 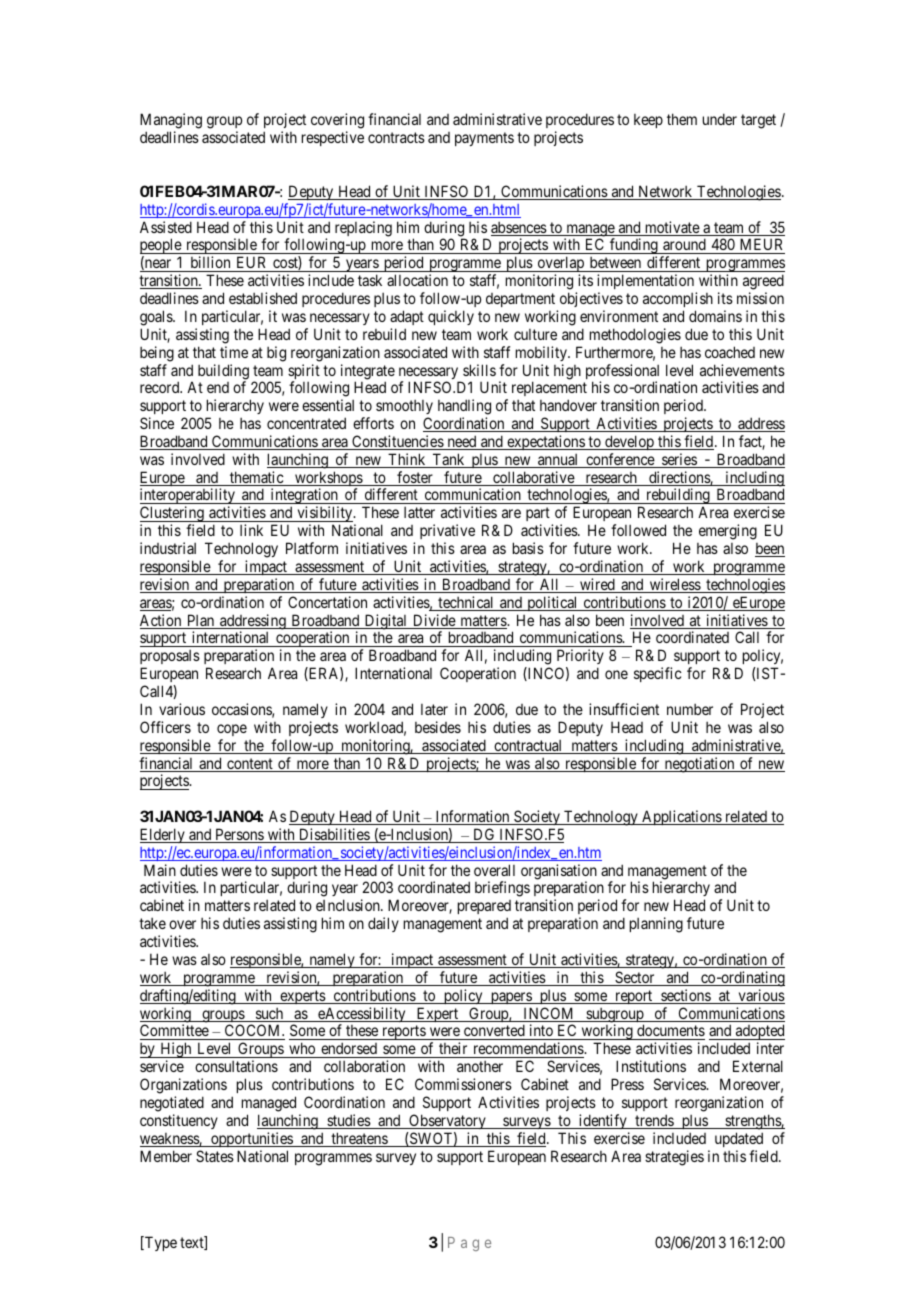 What do you see at coordinates (685, 996) in the screenshot?
I see `sections` at bounding box center [685, 996].
